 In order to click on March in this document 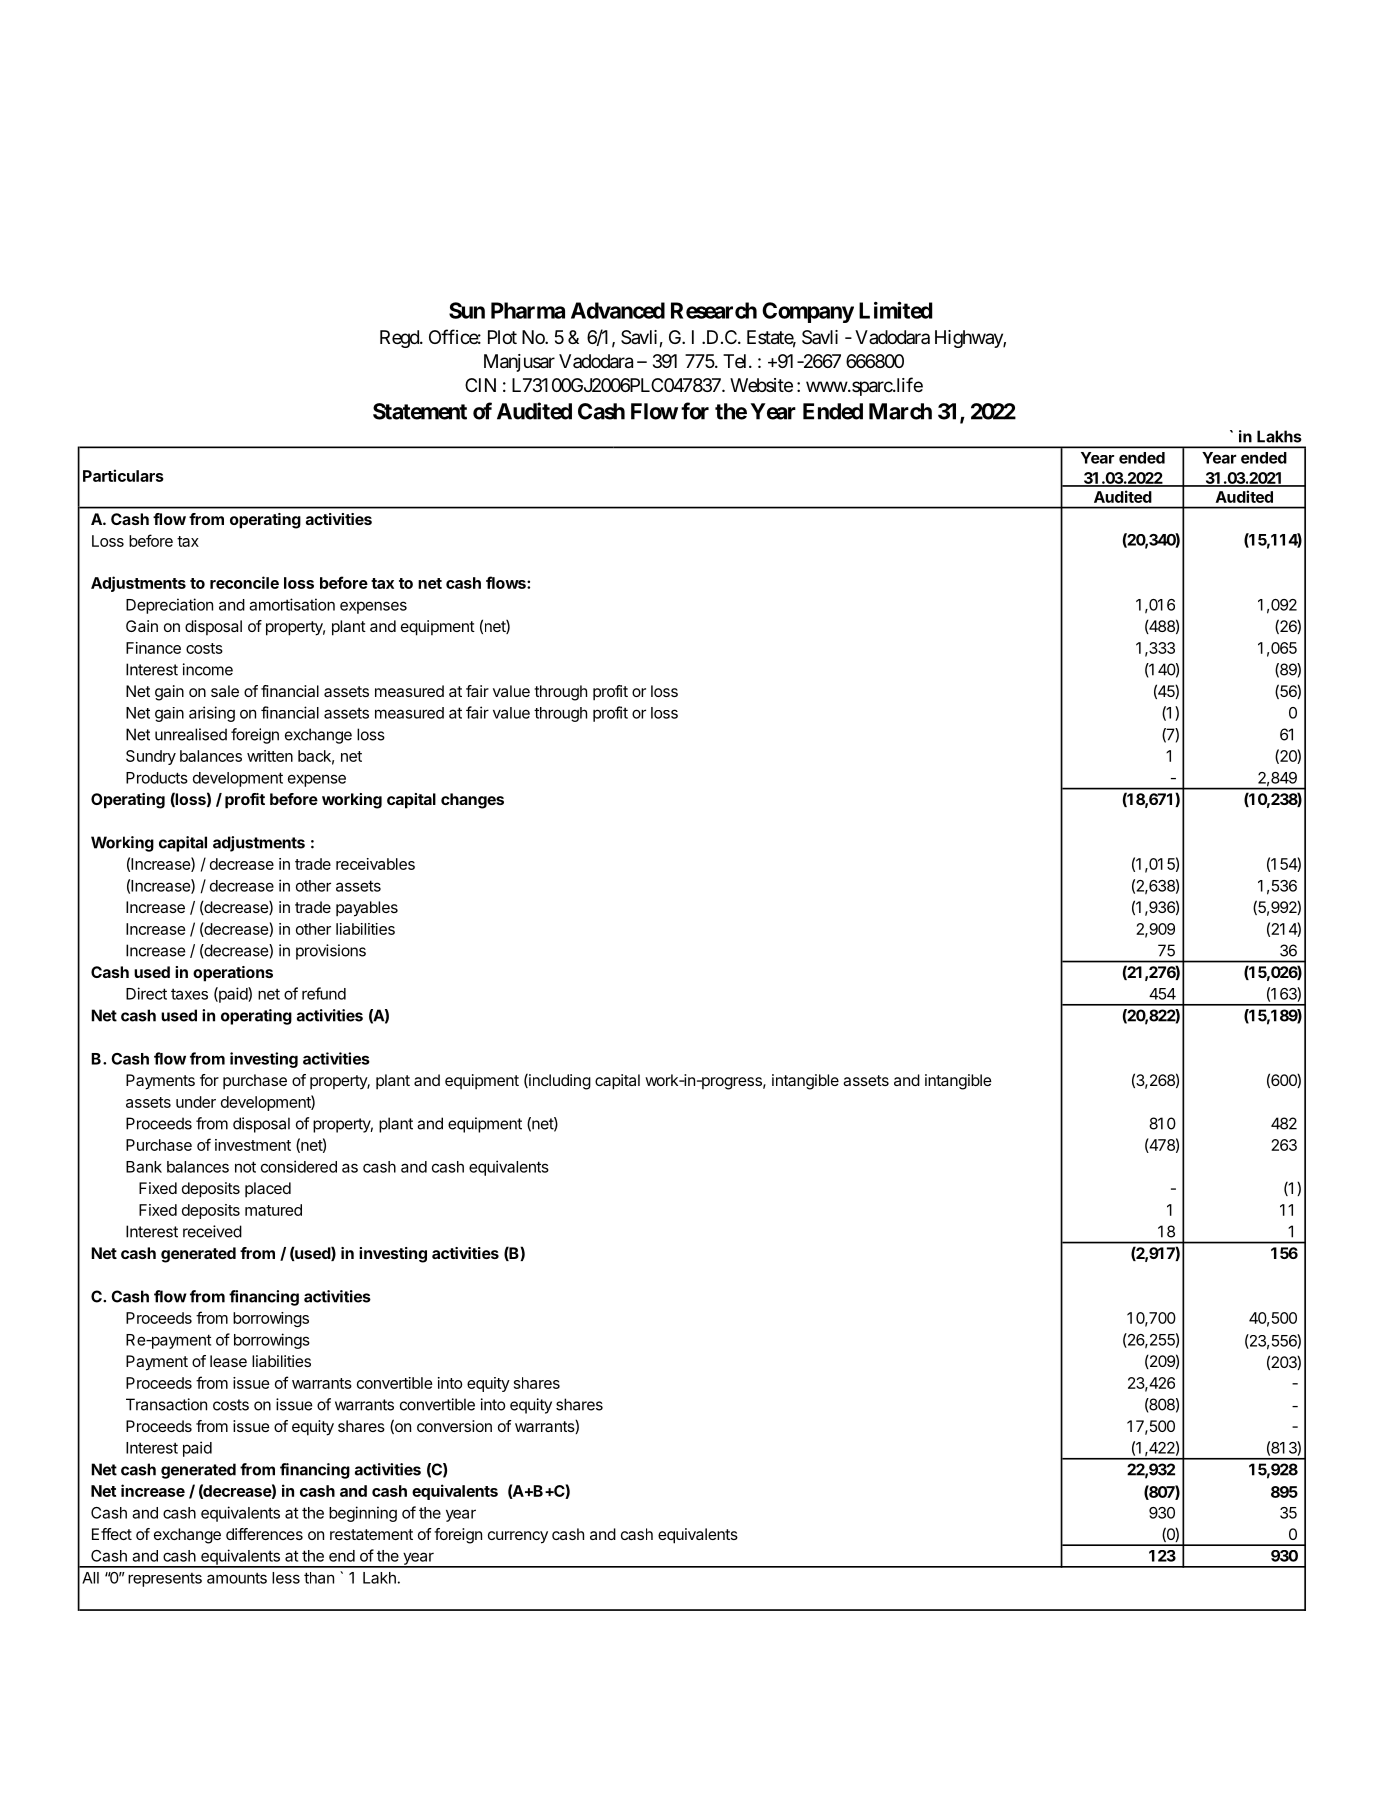, I will do `click(900, 411)`.
